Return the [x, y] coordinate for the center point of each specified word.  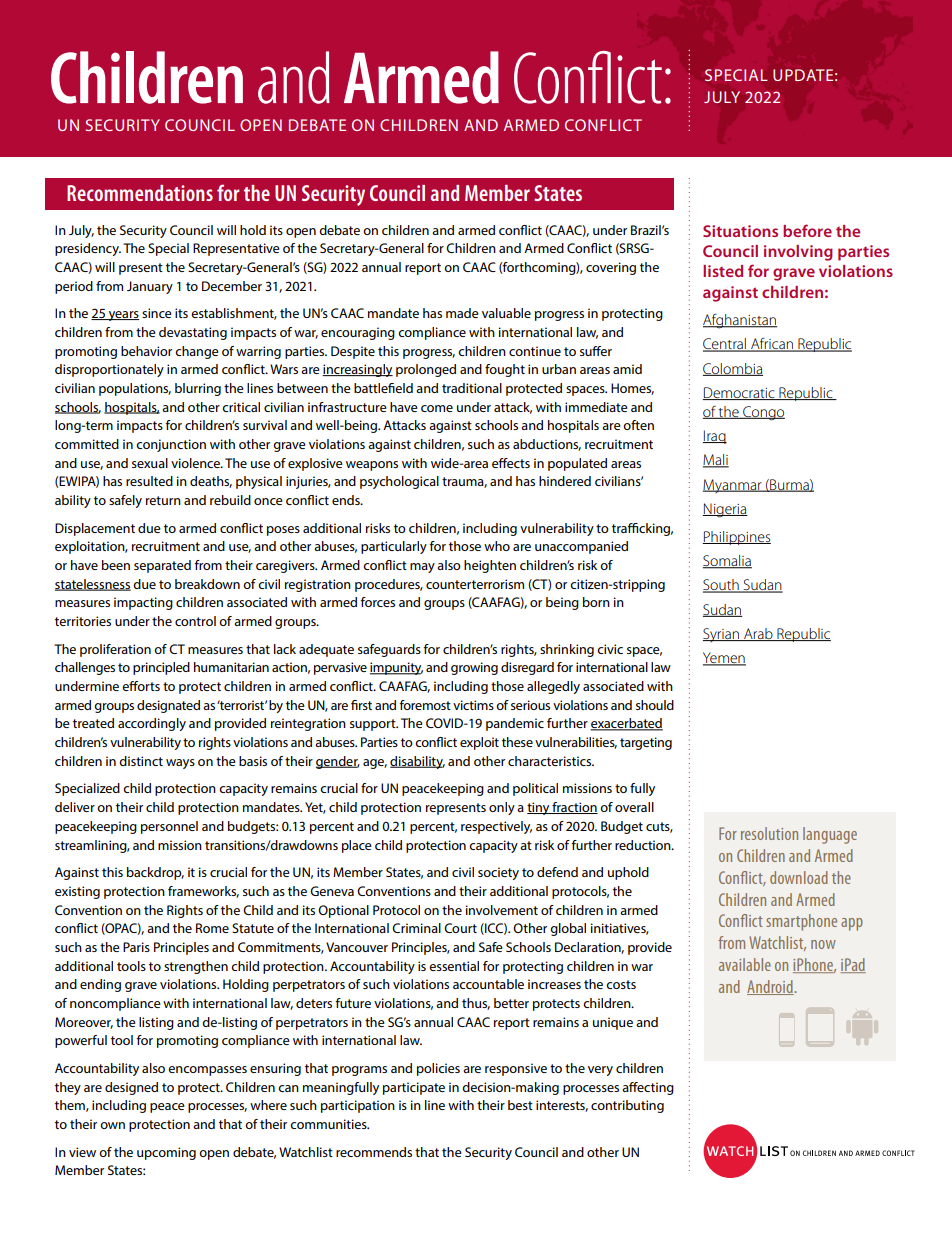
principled [161, 668]
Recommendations [140, 193]
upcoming [166, 1153]
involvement [502, 910]
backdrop [155, 873]
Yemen [724, 659]
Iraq [715, 437]
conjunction [171, 445]
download [799, 877]
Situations [740, 231]
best [520, 1105]
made [462, 313]
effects [511, 463]
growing [474, 668]
